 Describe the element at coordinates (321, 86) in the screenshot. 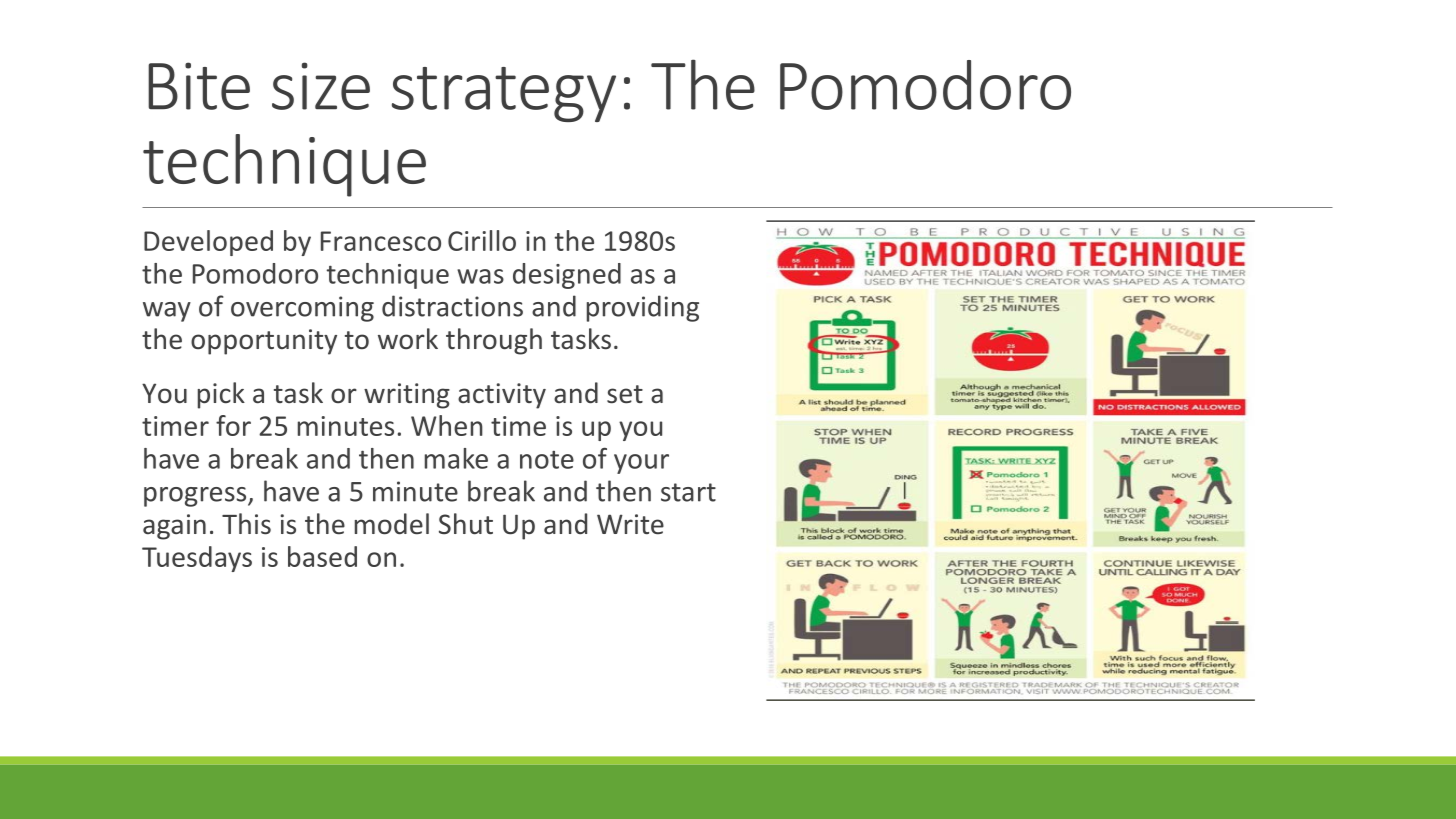

I see `size` at that location.
